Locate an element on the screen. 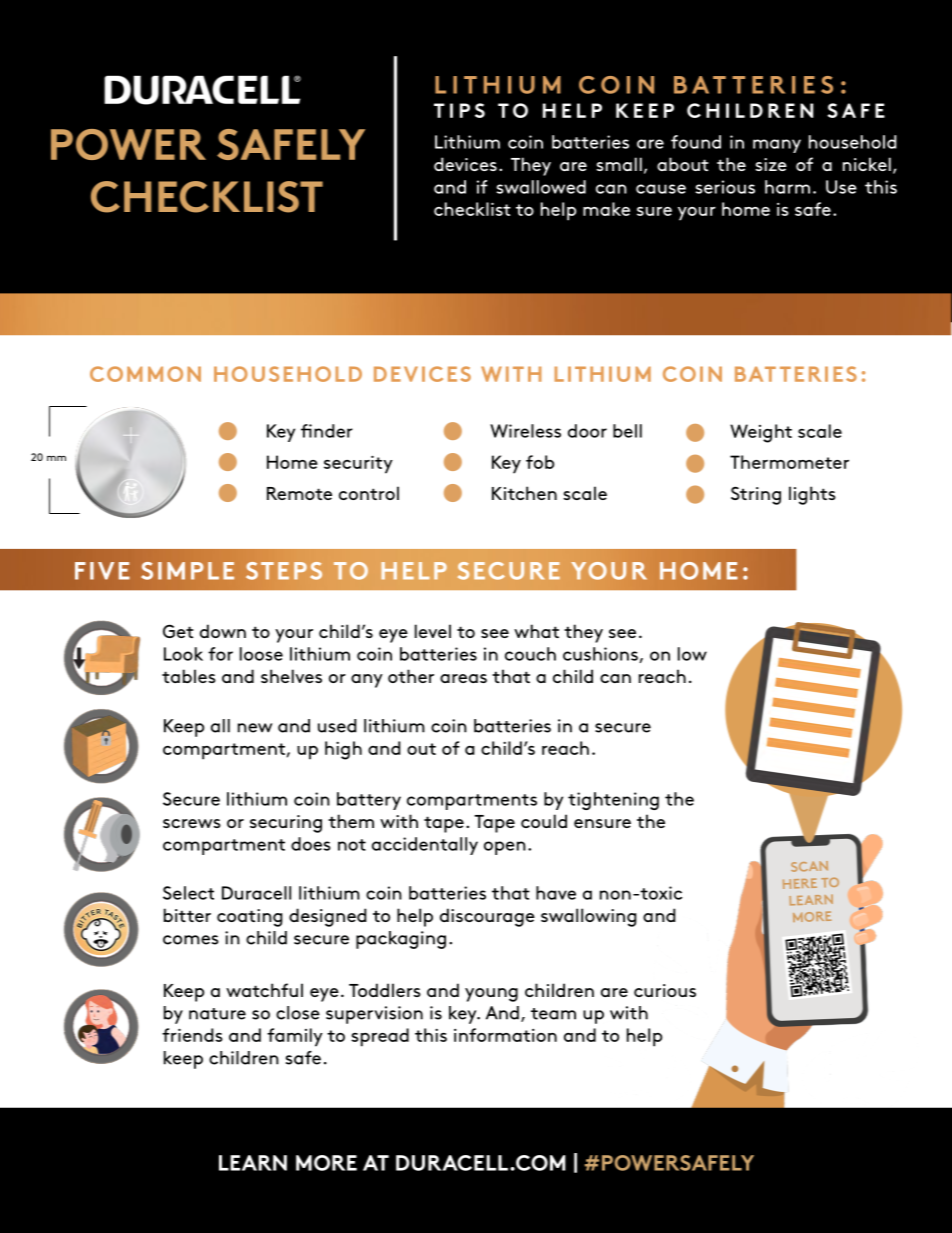  found is located at coordinates (696, 142).
